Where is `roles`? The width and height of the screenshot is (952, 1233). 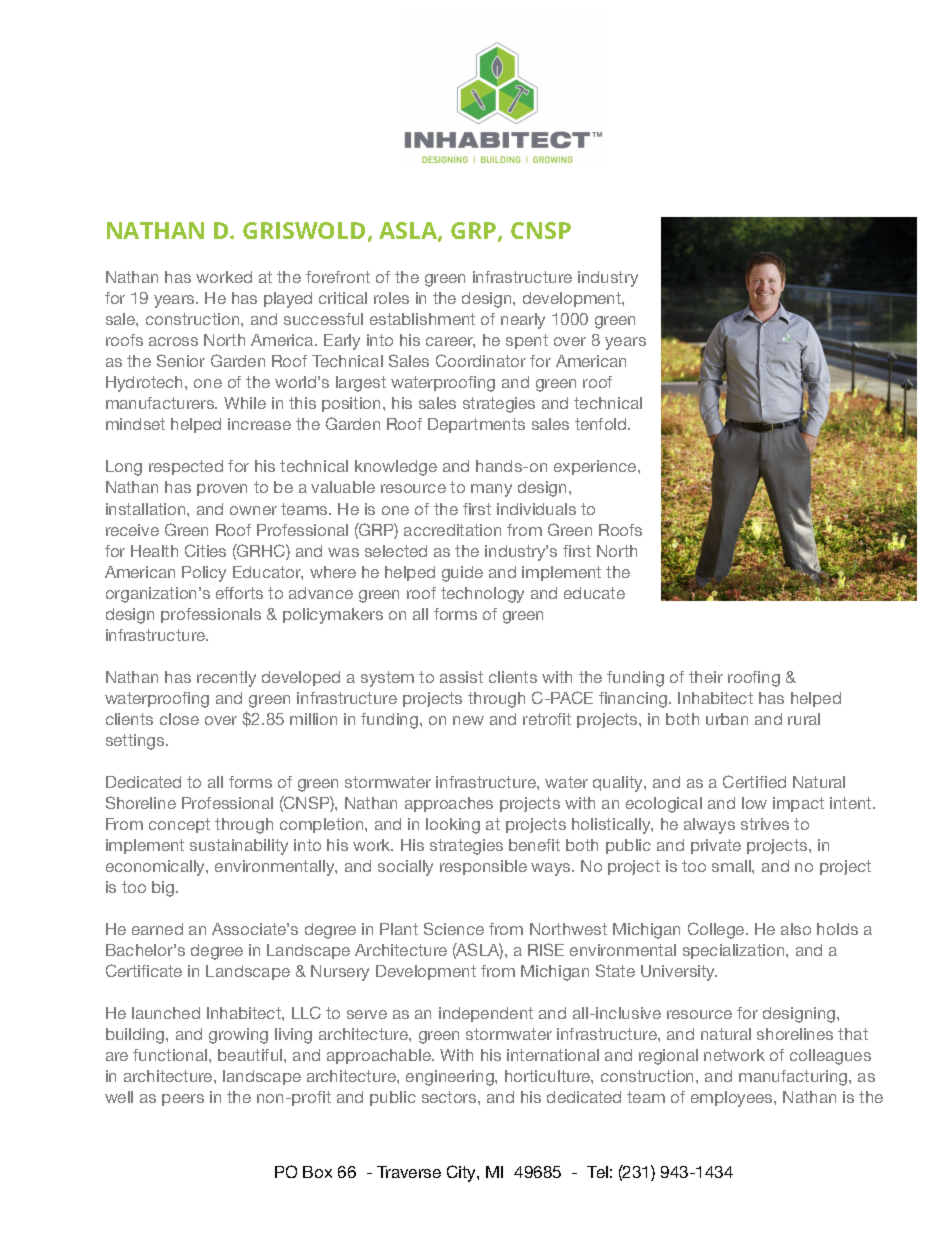
roles is located at coordinates (391, 298).
